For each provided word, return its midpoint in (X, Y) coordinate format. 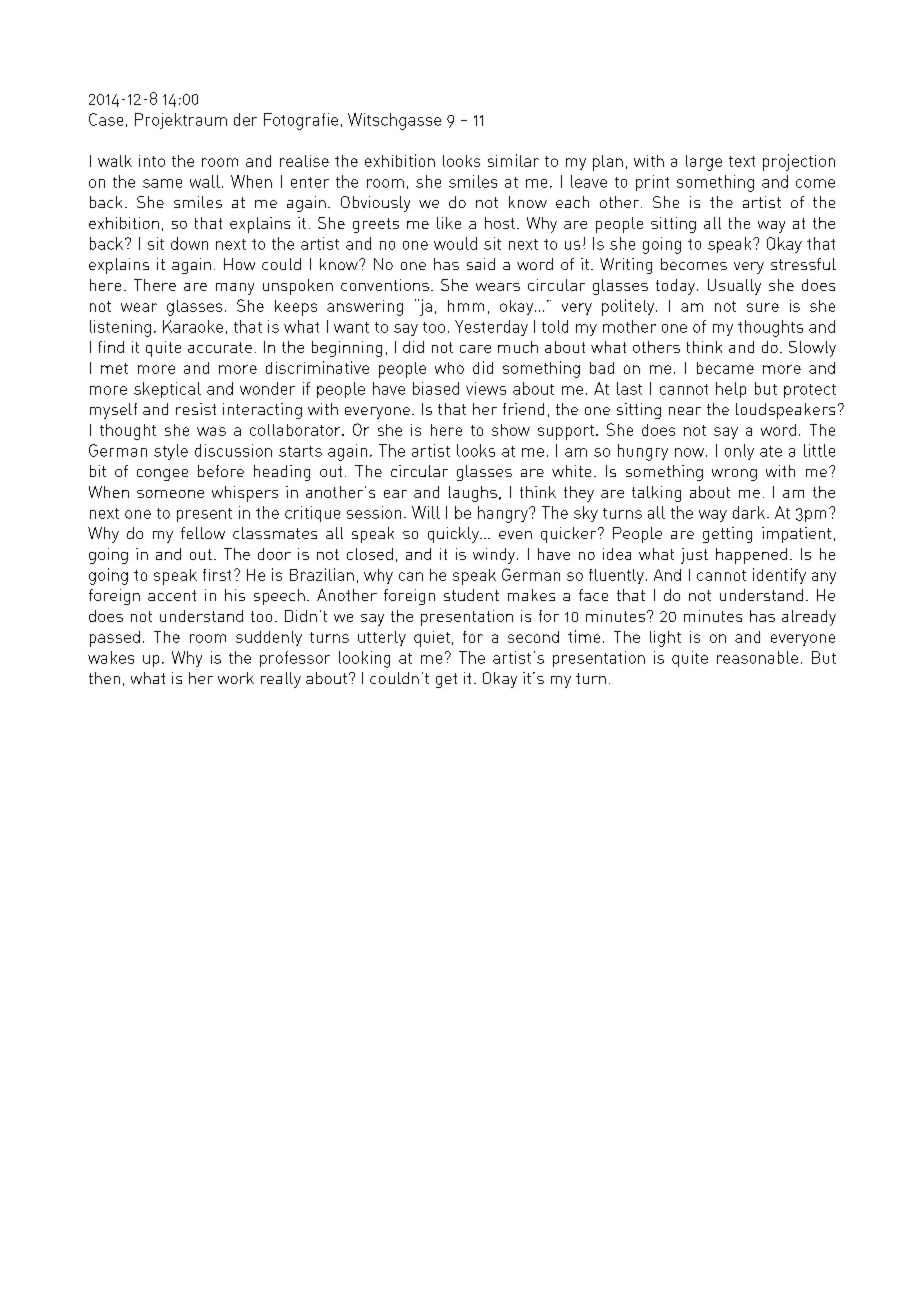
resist (196, 409)
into (152, 161)
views (486, 388)
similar (513, 160)
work (236, 678)
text (742, 161)
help (731, 390)
